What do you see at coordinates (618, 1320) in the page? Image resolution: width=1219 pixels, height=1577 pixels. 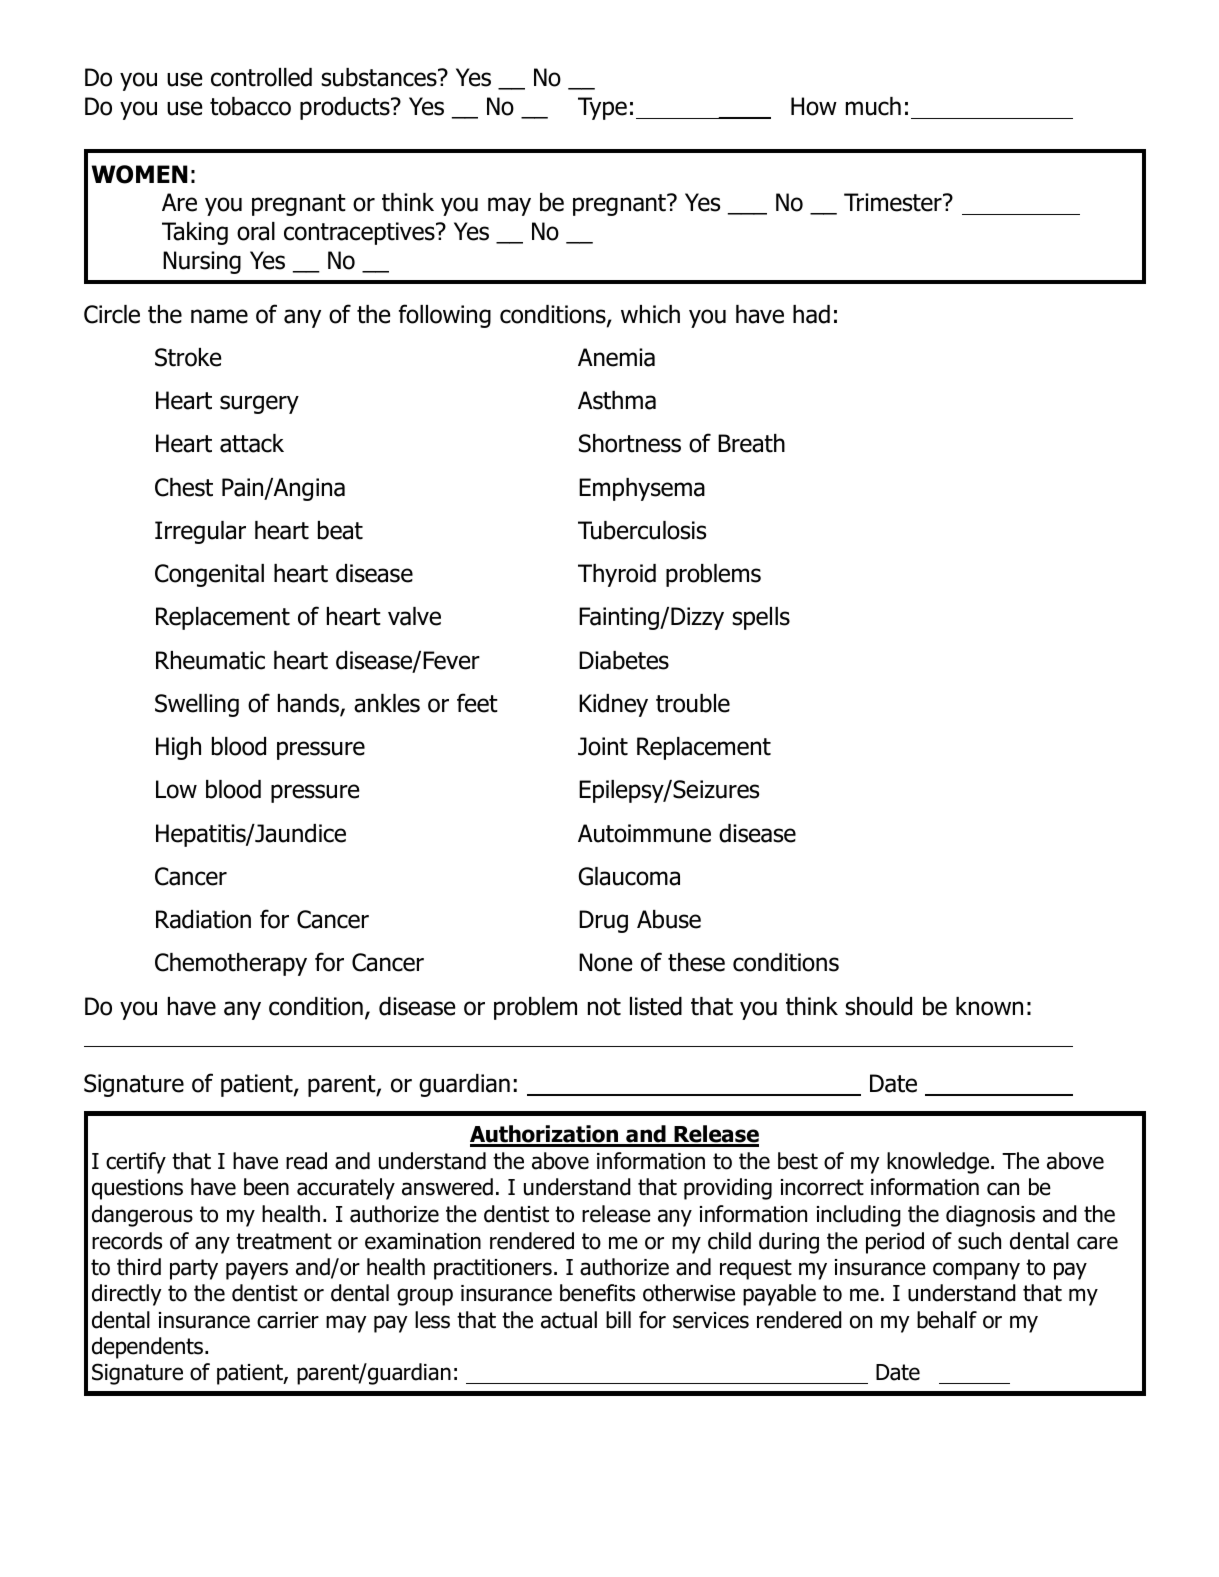 I see `bill` at bounding box center [618, 1320].
